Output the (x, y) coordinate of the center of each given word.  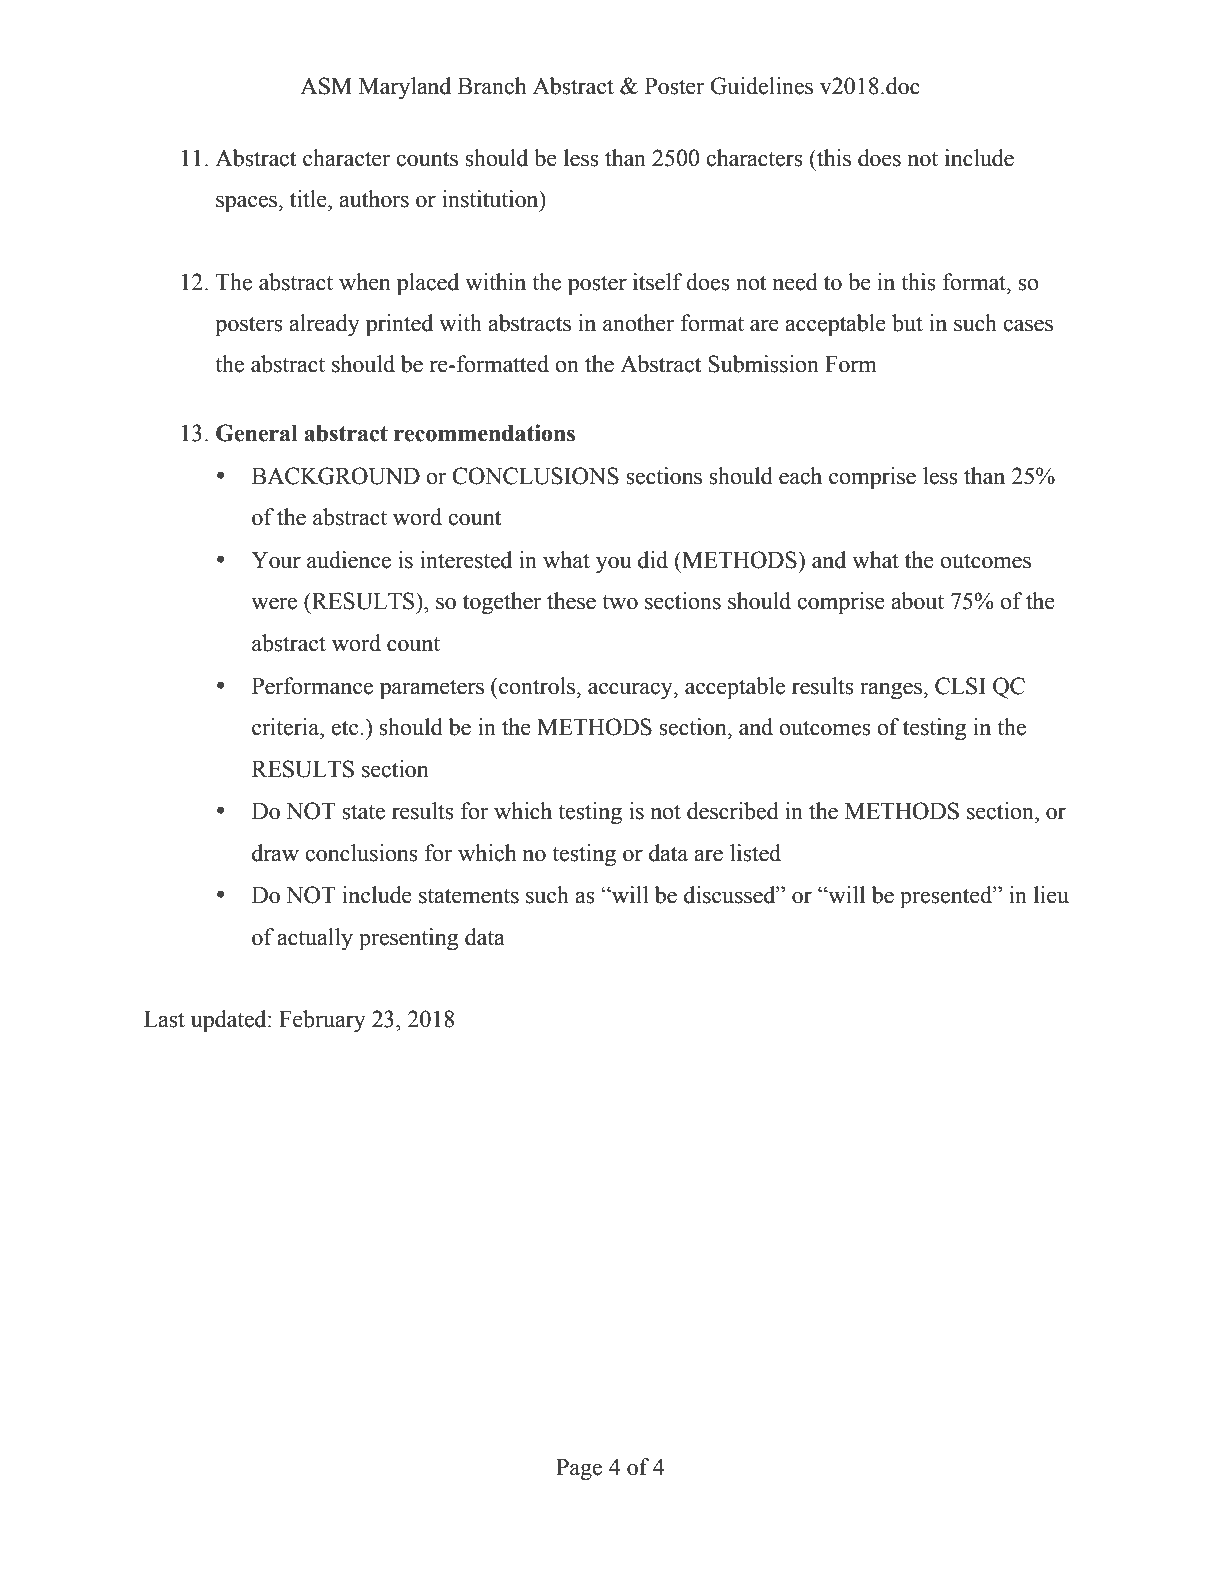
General (257, 433)
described (733, 811)
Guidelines (761, 86)
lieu (1051, 895)
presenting (408, 939)
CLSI (960, 686)
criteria (287, 727)
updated (230, 1021)
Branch (492, 86)
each (800, 476)
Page (579, 1470)
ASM (326, 86)
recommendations (484, 433)
